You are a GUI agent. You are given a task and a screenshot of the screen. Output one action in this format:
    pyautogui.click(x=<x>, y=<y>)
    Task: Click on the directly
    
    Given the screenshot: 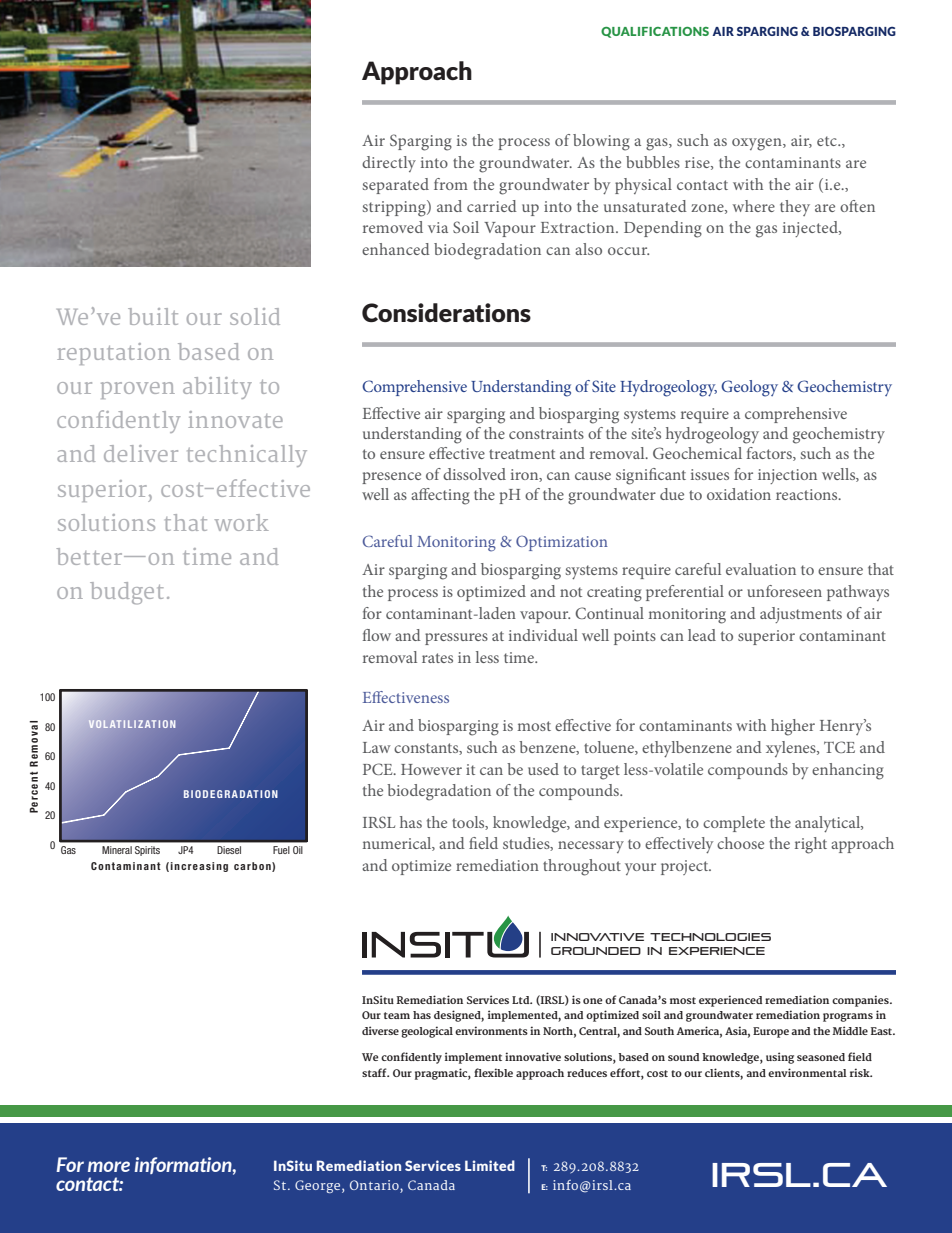 What is the action you would take?
    pyautogui.click(x=389, y=164)
